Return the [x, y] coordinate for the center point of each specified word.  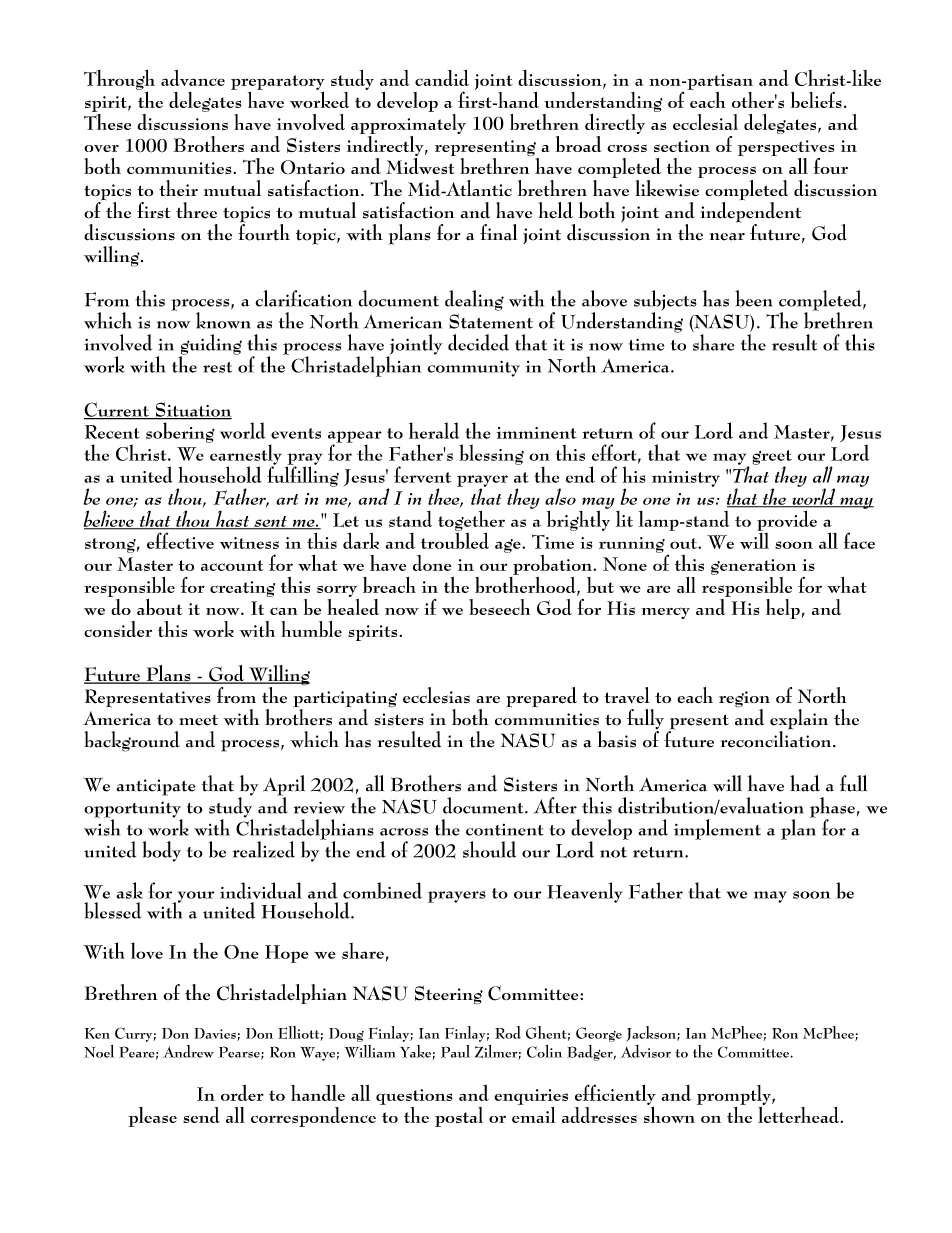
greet [772, 458]
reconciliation [777, 738]
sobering [180, 432]
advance [193, 78]
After [555, 805]
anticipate [156, 787]
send [201, 1115]
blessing [491, 454]
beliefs [816, 100]
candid [442, 78]
